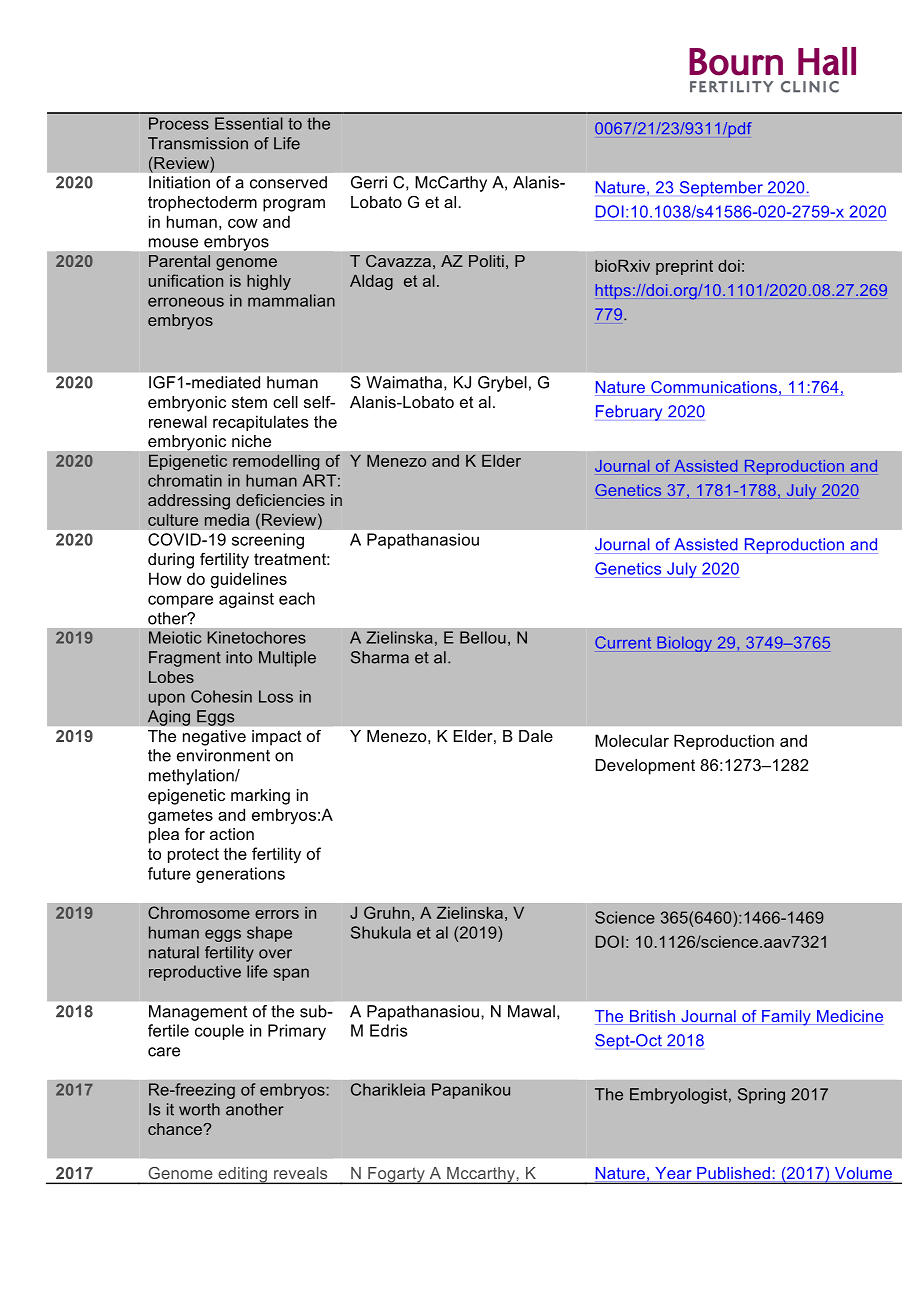 Image resolution: width=924 pixels, height=1308 pixels. Describe the element at coordinates (486, 261) in the screenshot. I see `Politi` at that location.
